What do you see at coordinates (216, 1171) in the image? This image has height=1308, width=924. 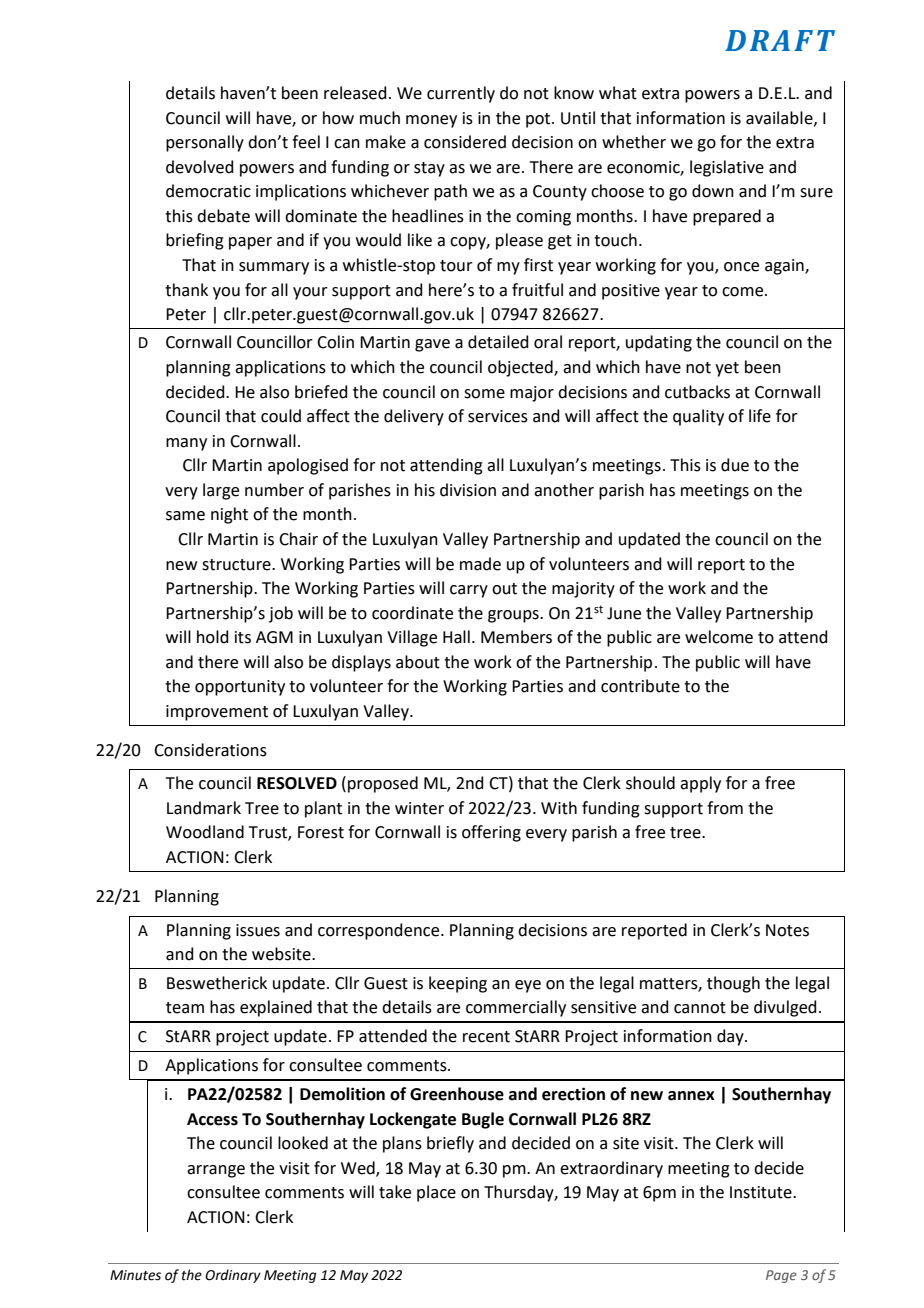 I see `arrange` at bounding box center [216, 1171].
